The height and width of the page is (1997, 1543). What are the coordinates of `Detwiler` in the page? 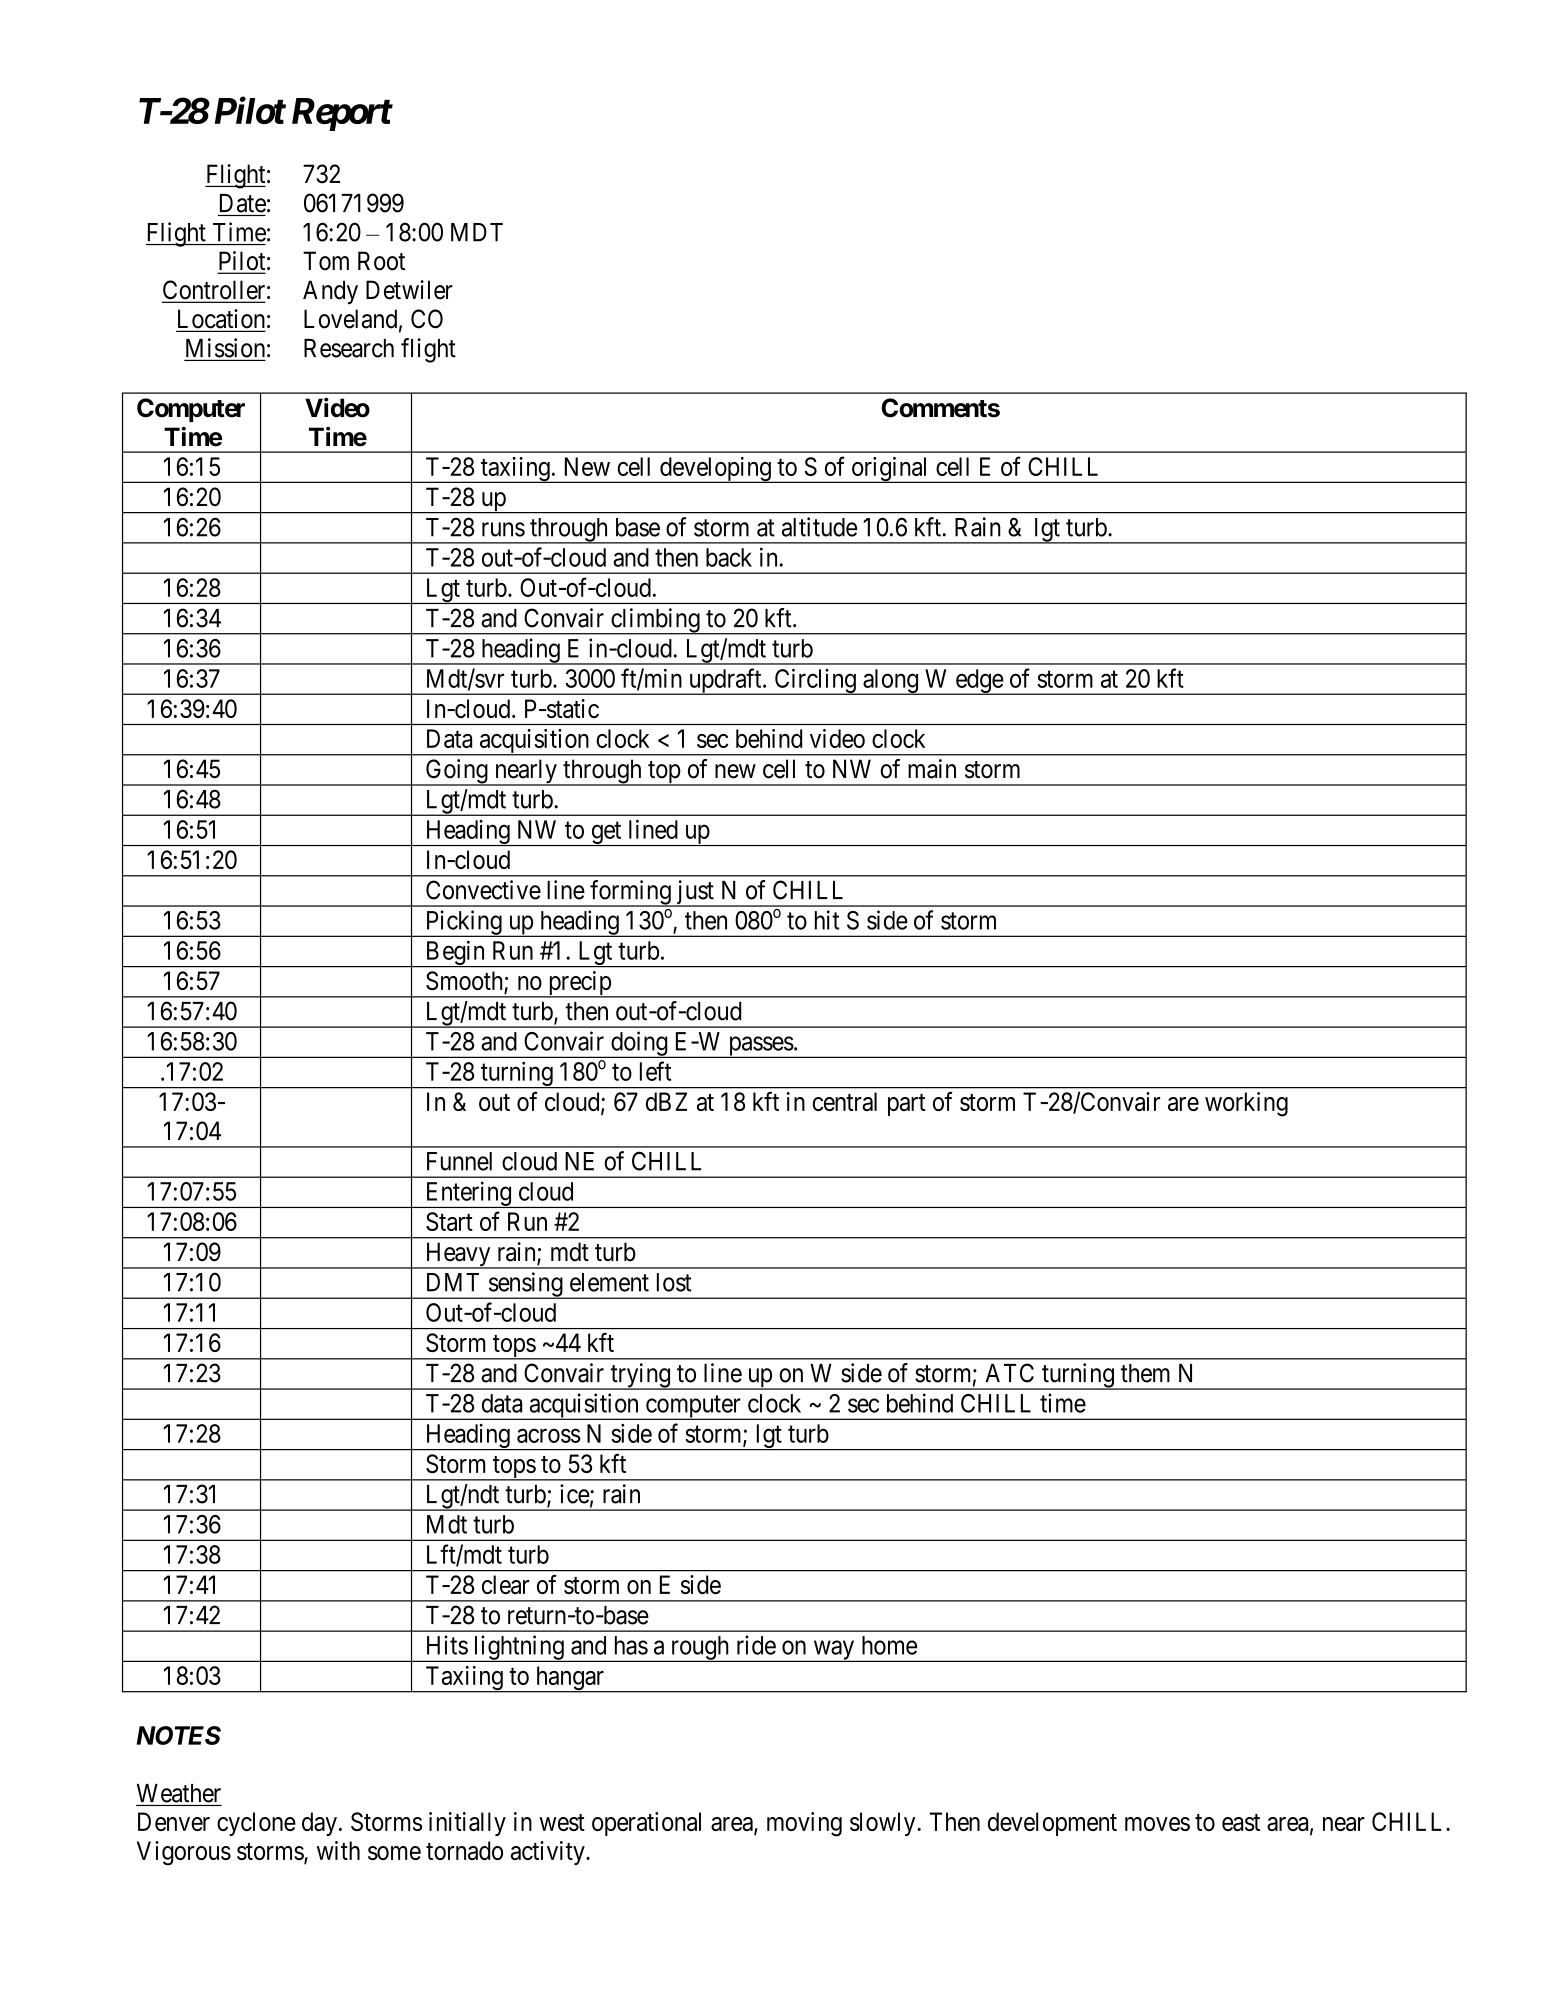 It's located at (409, 290).
